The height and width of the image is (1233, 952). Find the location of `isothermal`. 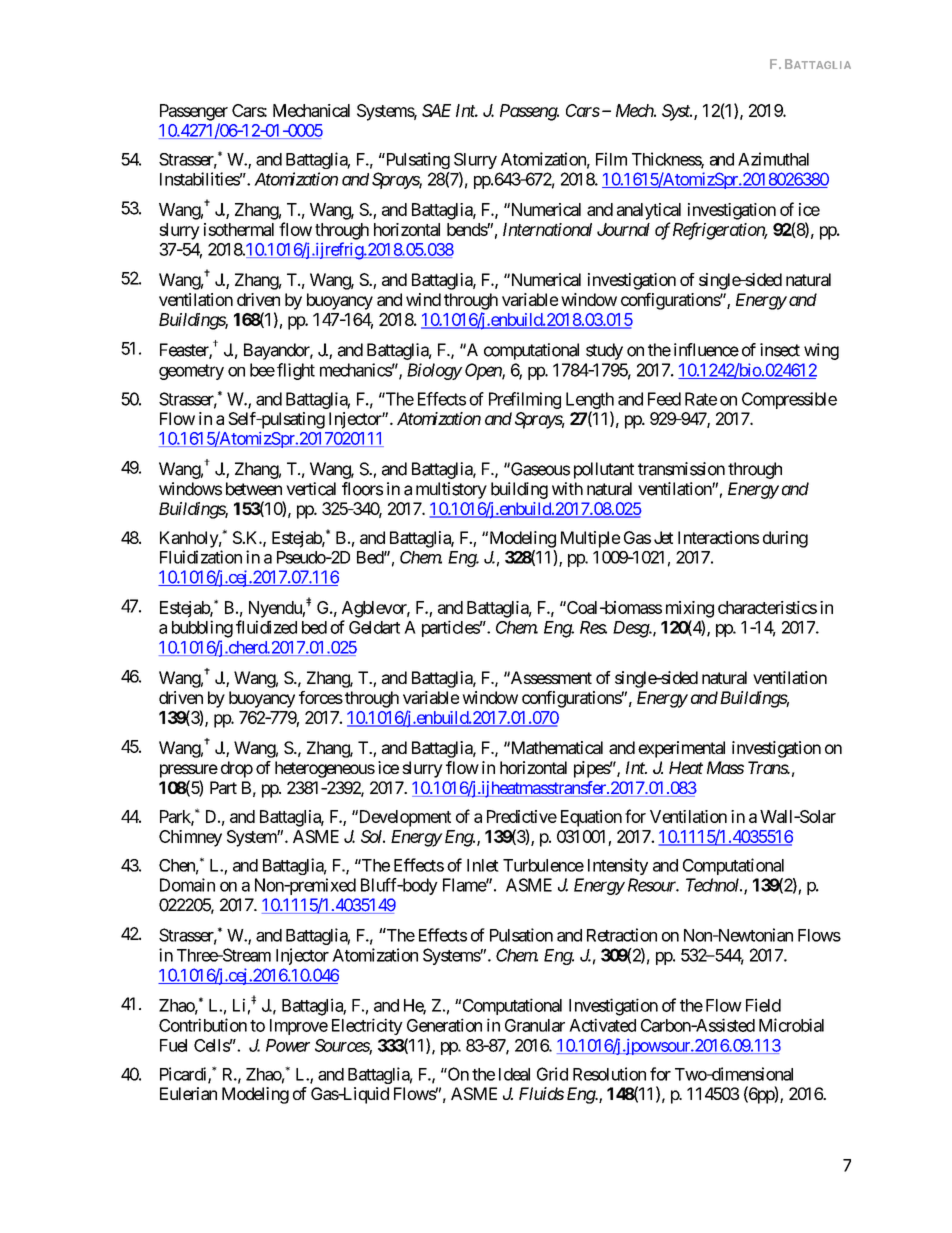

isothermal is located at coordinates (239, 229).
